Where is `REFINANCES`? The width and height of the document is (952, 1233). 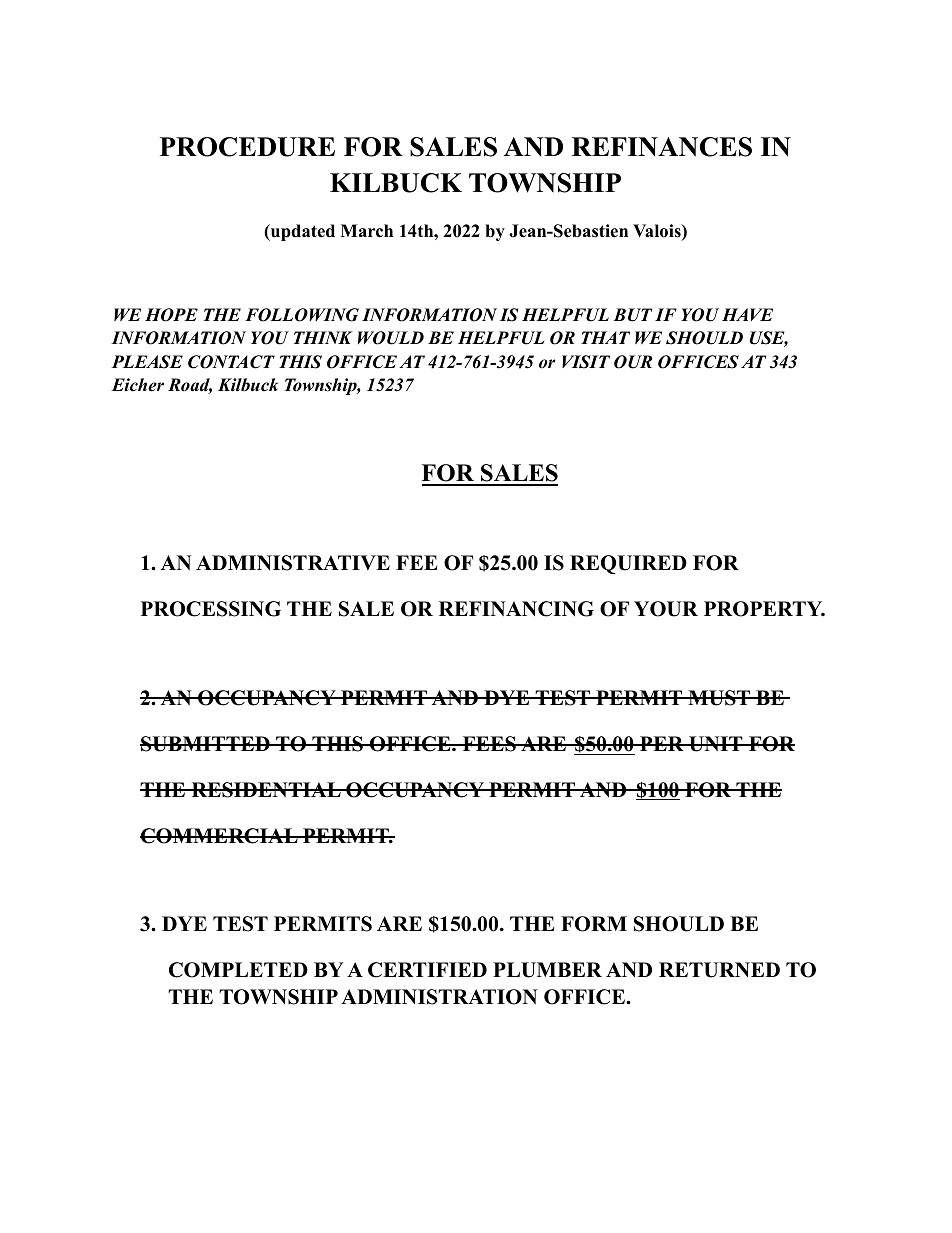
REFINANCES is located at coordinates (662, 147).
